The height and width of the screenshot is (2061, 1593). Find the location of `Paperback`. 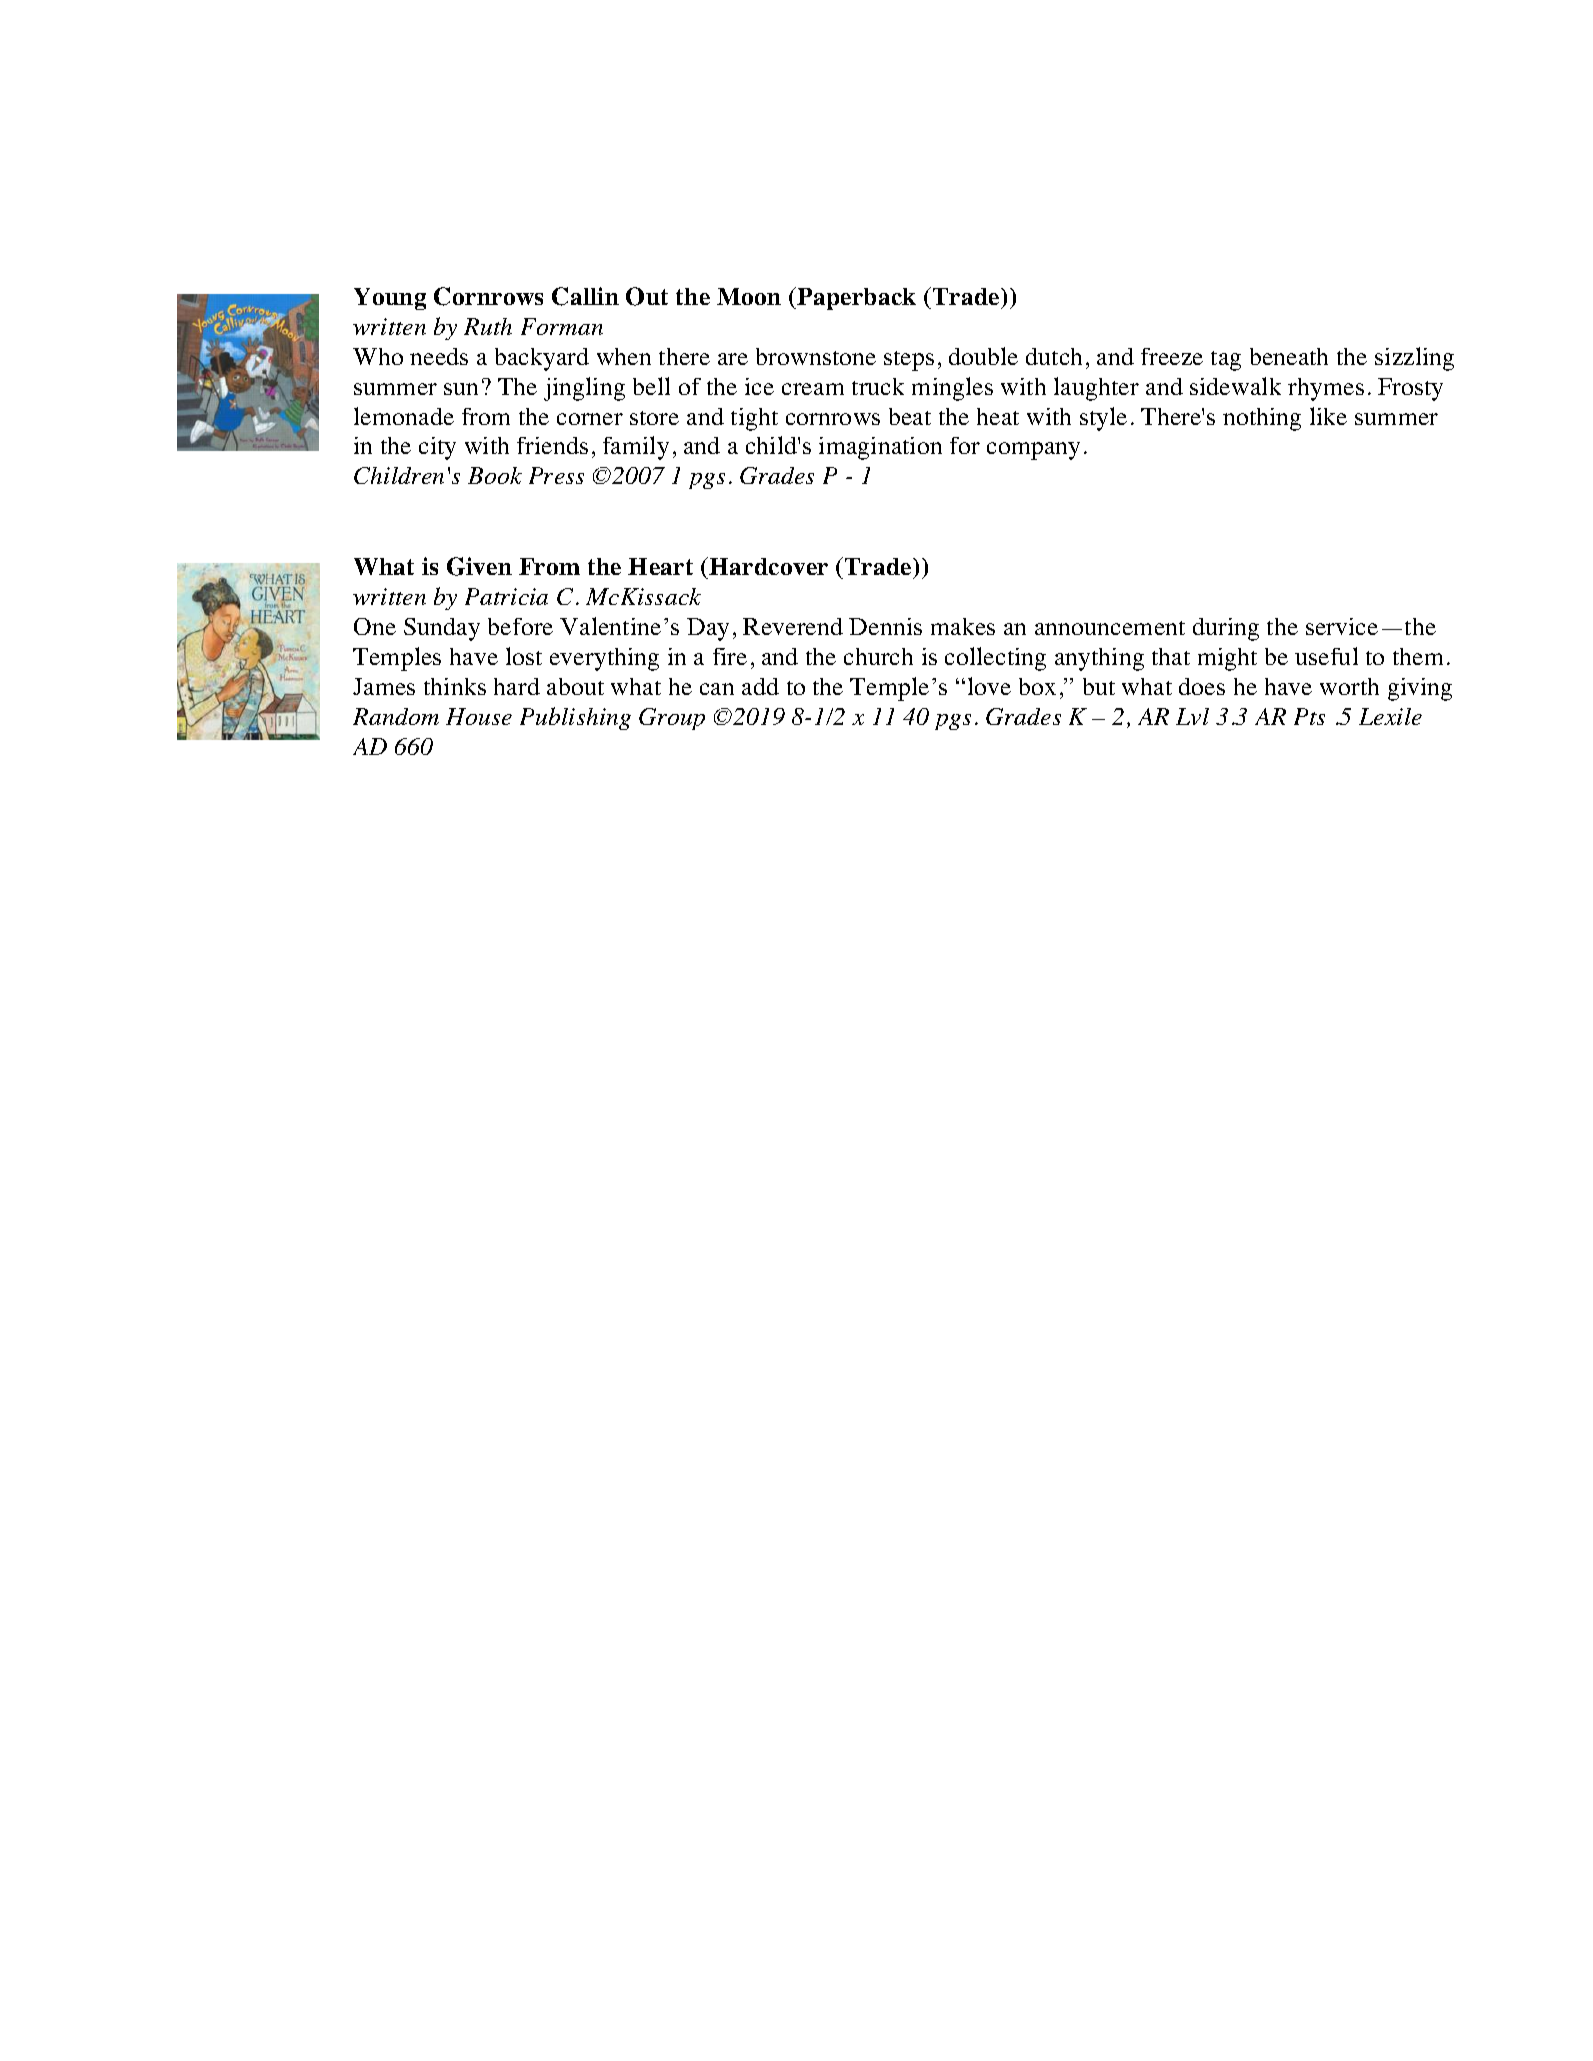

Paperback is located at coordinates (855, 298).
